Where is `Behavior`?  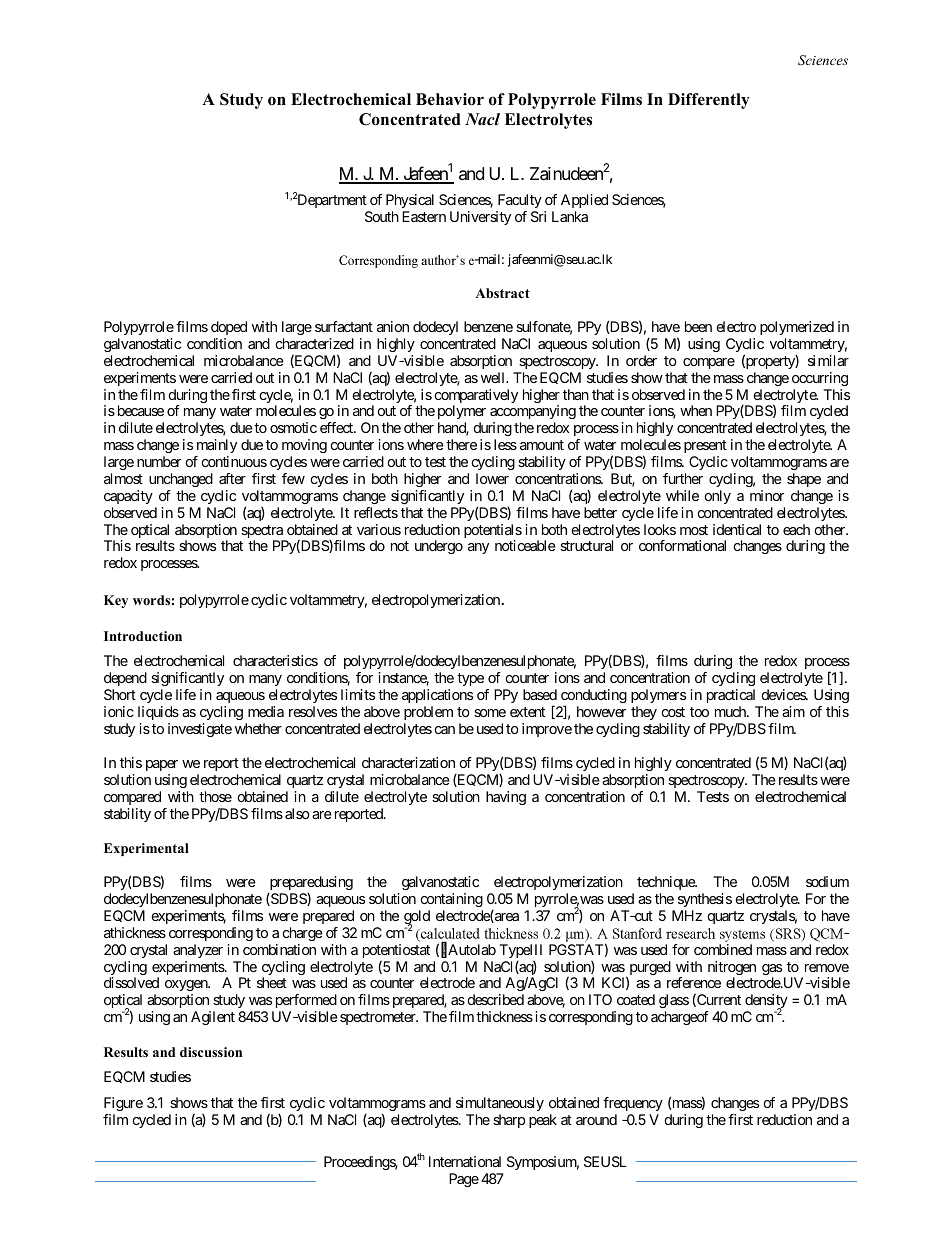 Behavior is located at coordinates (450, 99).
